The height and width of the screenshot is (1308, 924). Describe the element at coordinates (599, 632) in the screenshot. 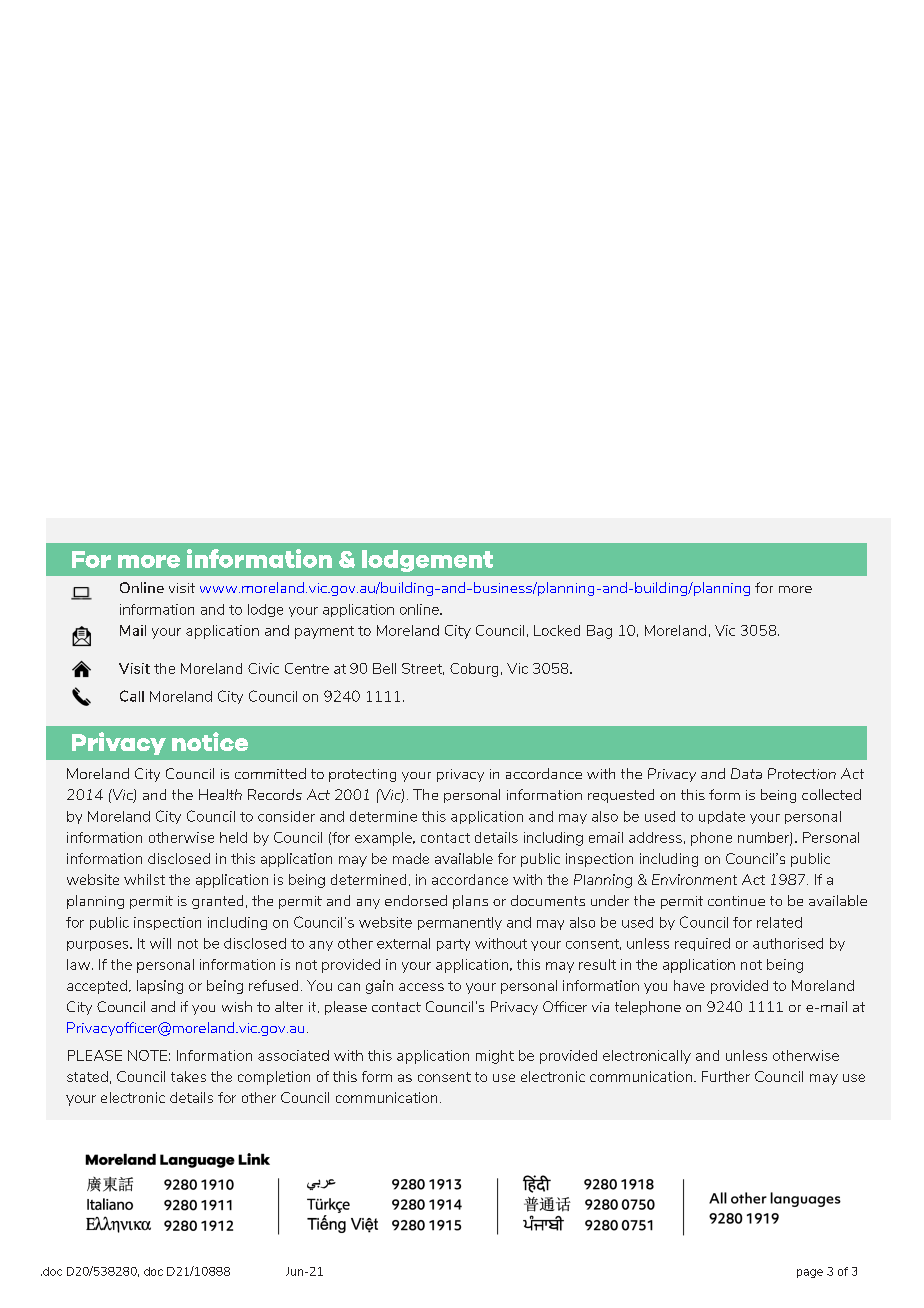

I see `Bag` at that location.
